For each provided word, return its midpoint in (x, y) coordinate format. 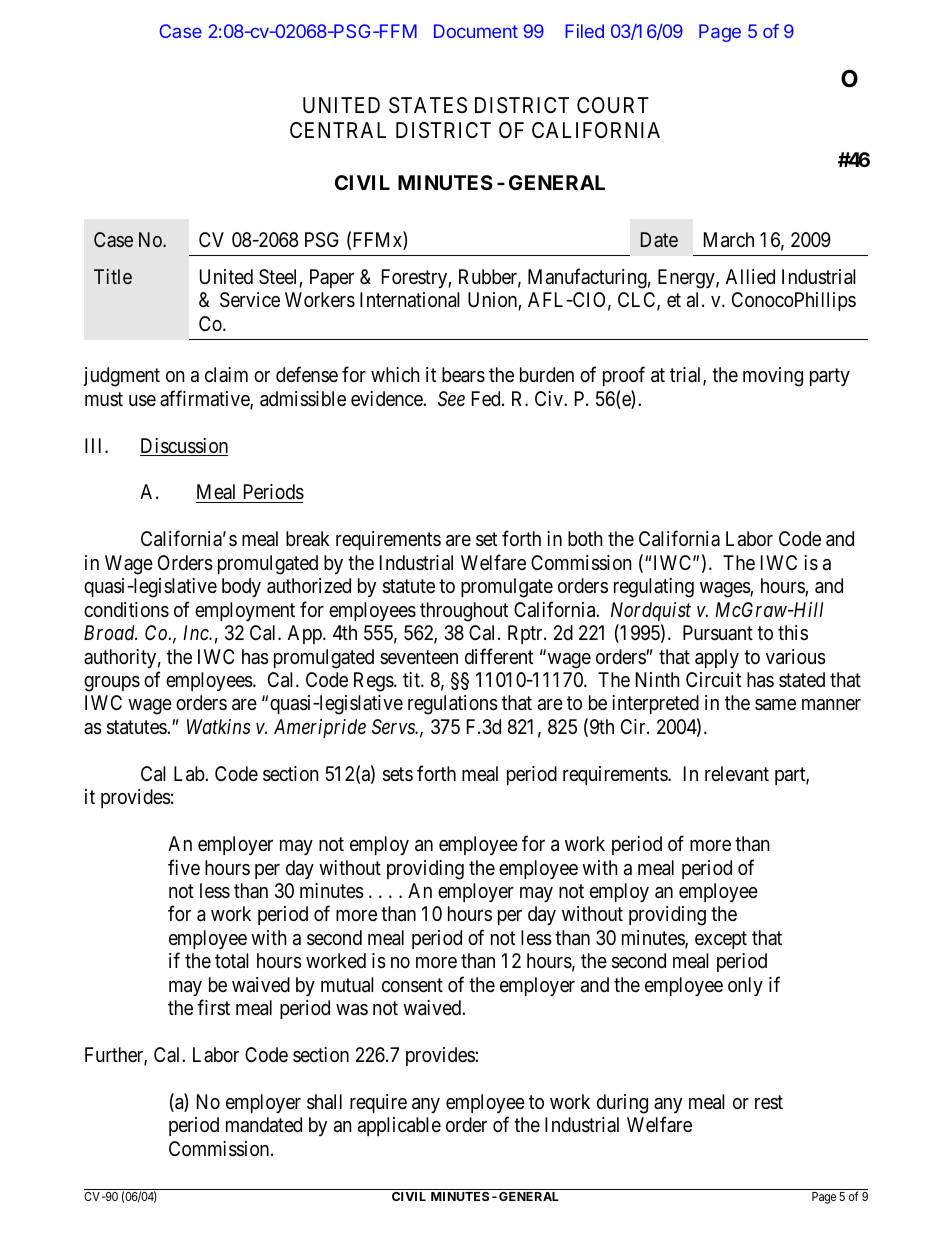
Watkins (219, 726)
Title (113, 276)
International (410, 300)
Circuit (713, 679)
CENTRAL (338, 130)
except (721, 940)
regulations (453, 705)
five (184, 867)
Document (476, 31)
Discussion (184, 447)
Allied (750, 276)
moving (773, 377)
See (451, 398)
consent (412, 985)
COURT (613, 105)
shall (324, 1102)
